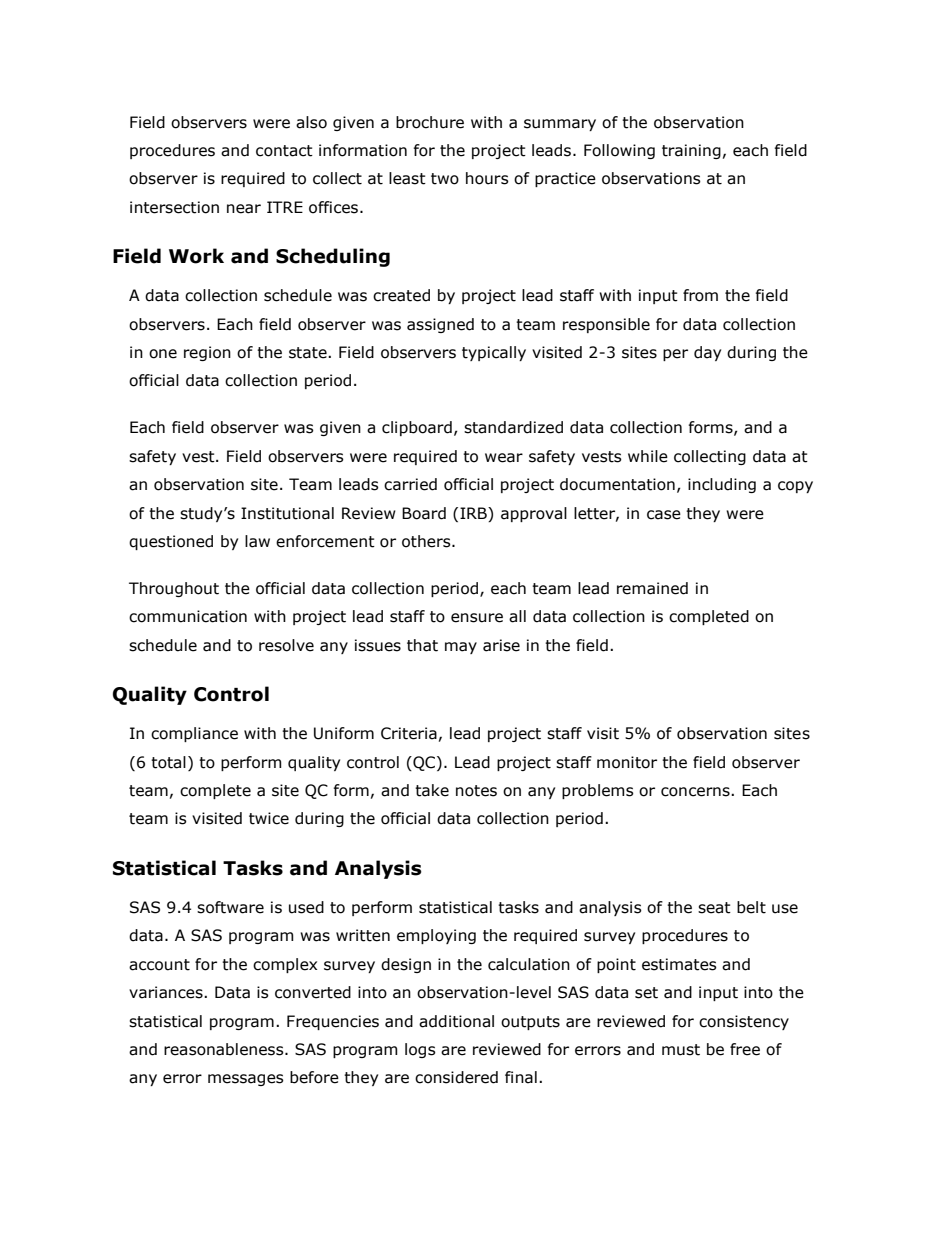  Describe the element at coordinates (494, 353) in the page. I see `typically` at that location.
